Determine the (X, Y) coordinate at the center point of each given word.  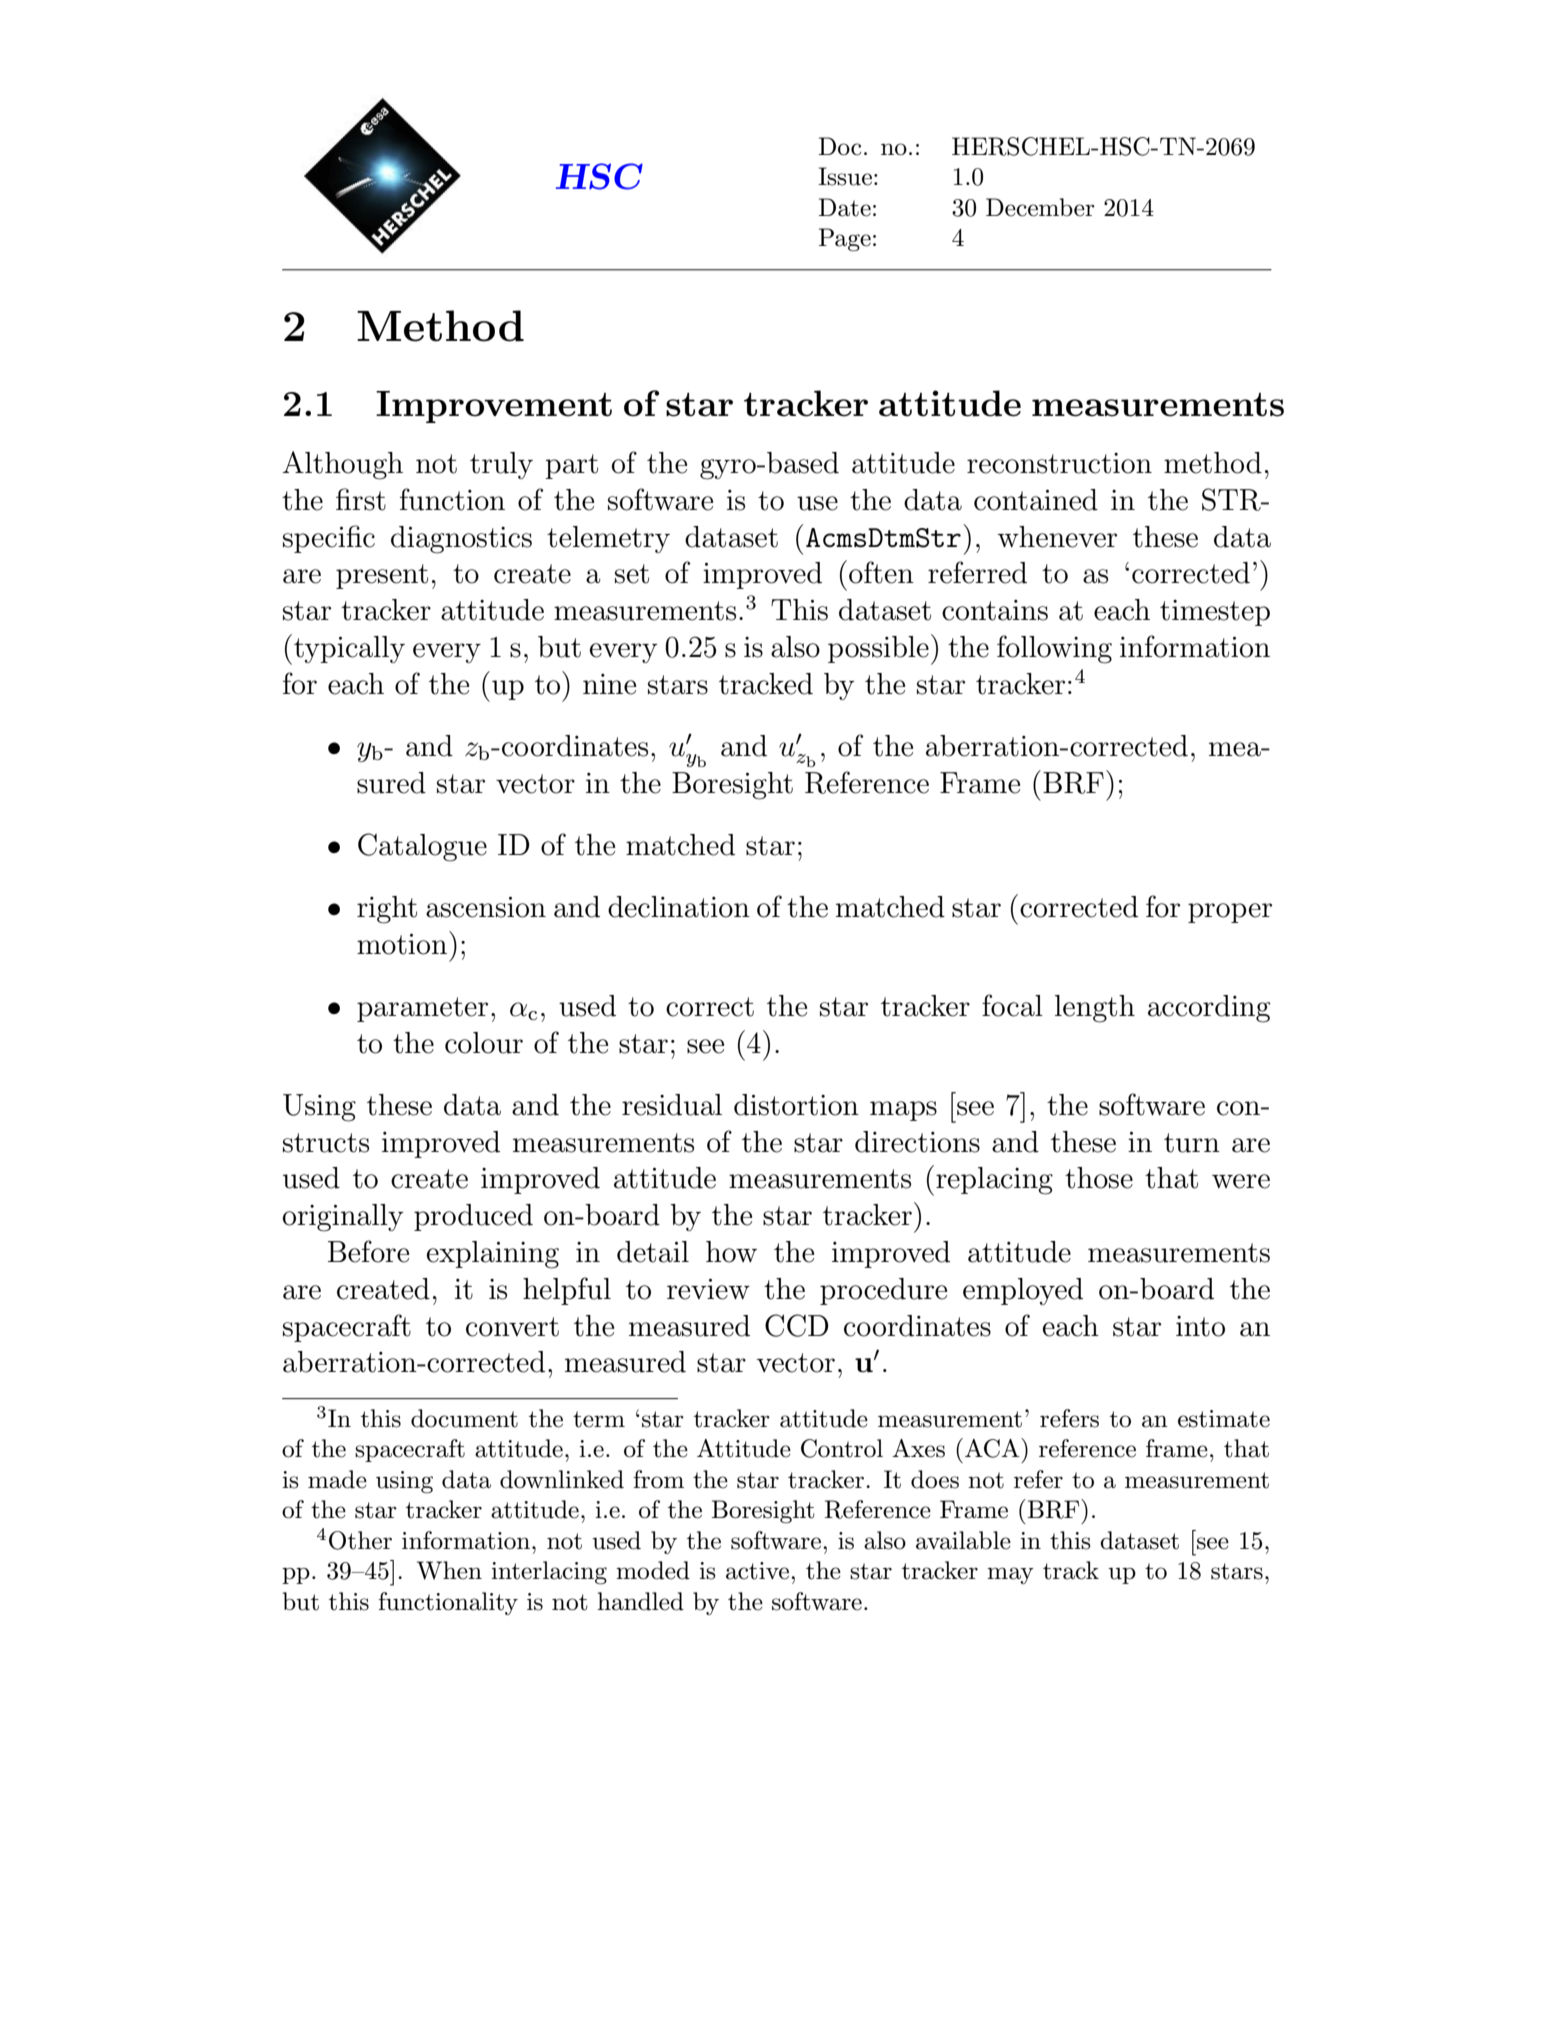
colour (484, 1043)
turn (1192, 1143)
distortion (796, 1105)
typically (349, 649)
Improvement (494, 407)
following (1054, 649)
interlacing (549, 1573)
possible (878, 649)
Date (845, 207)
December (1040, 207)
